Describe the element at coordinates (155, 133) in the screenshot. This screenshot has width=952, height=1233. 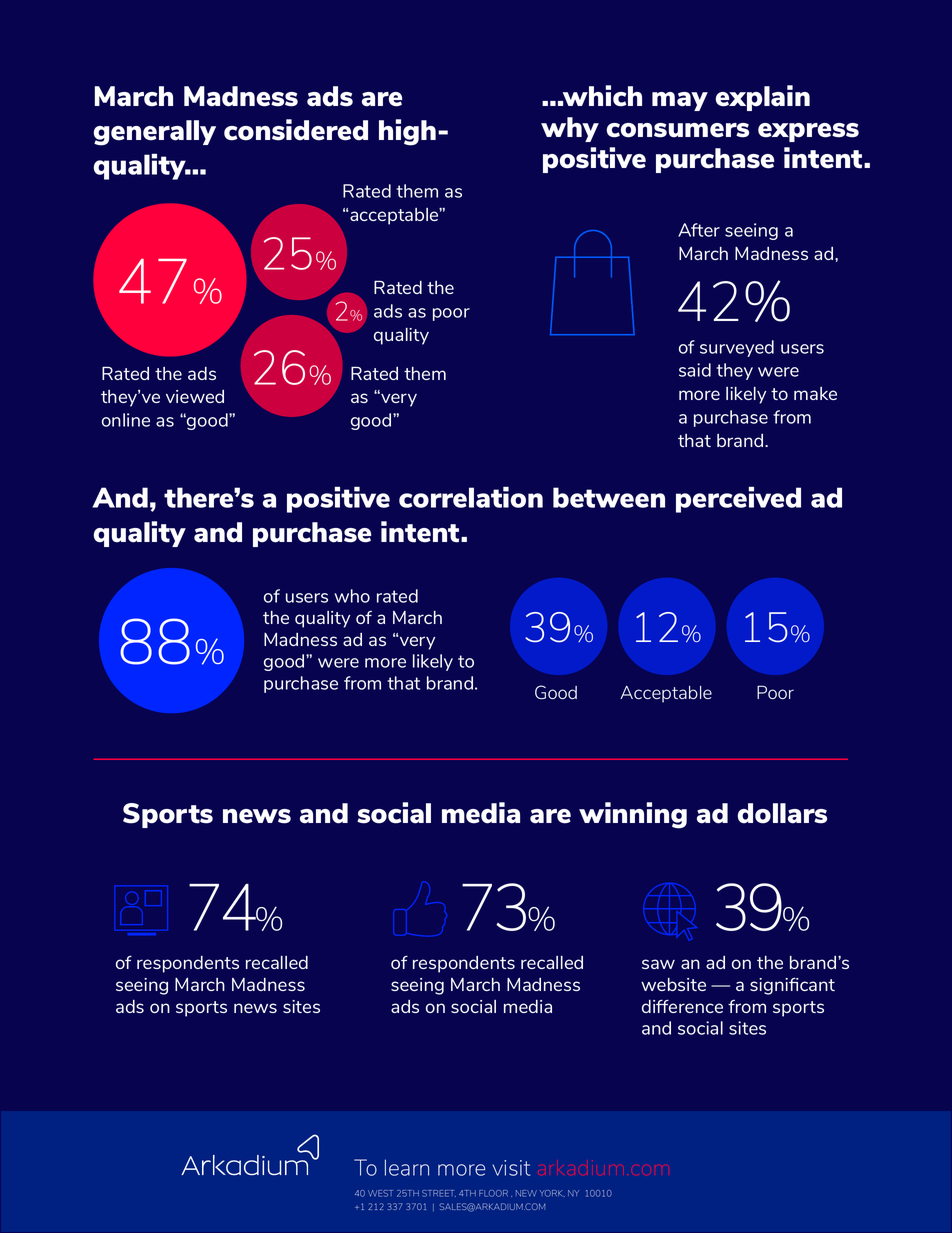
I see `generally` at that location.
